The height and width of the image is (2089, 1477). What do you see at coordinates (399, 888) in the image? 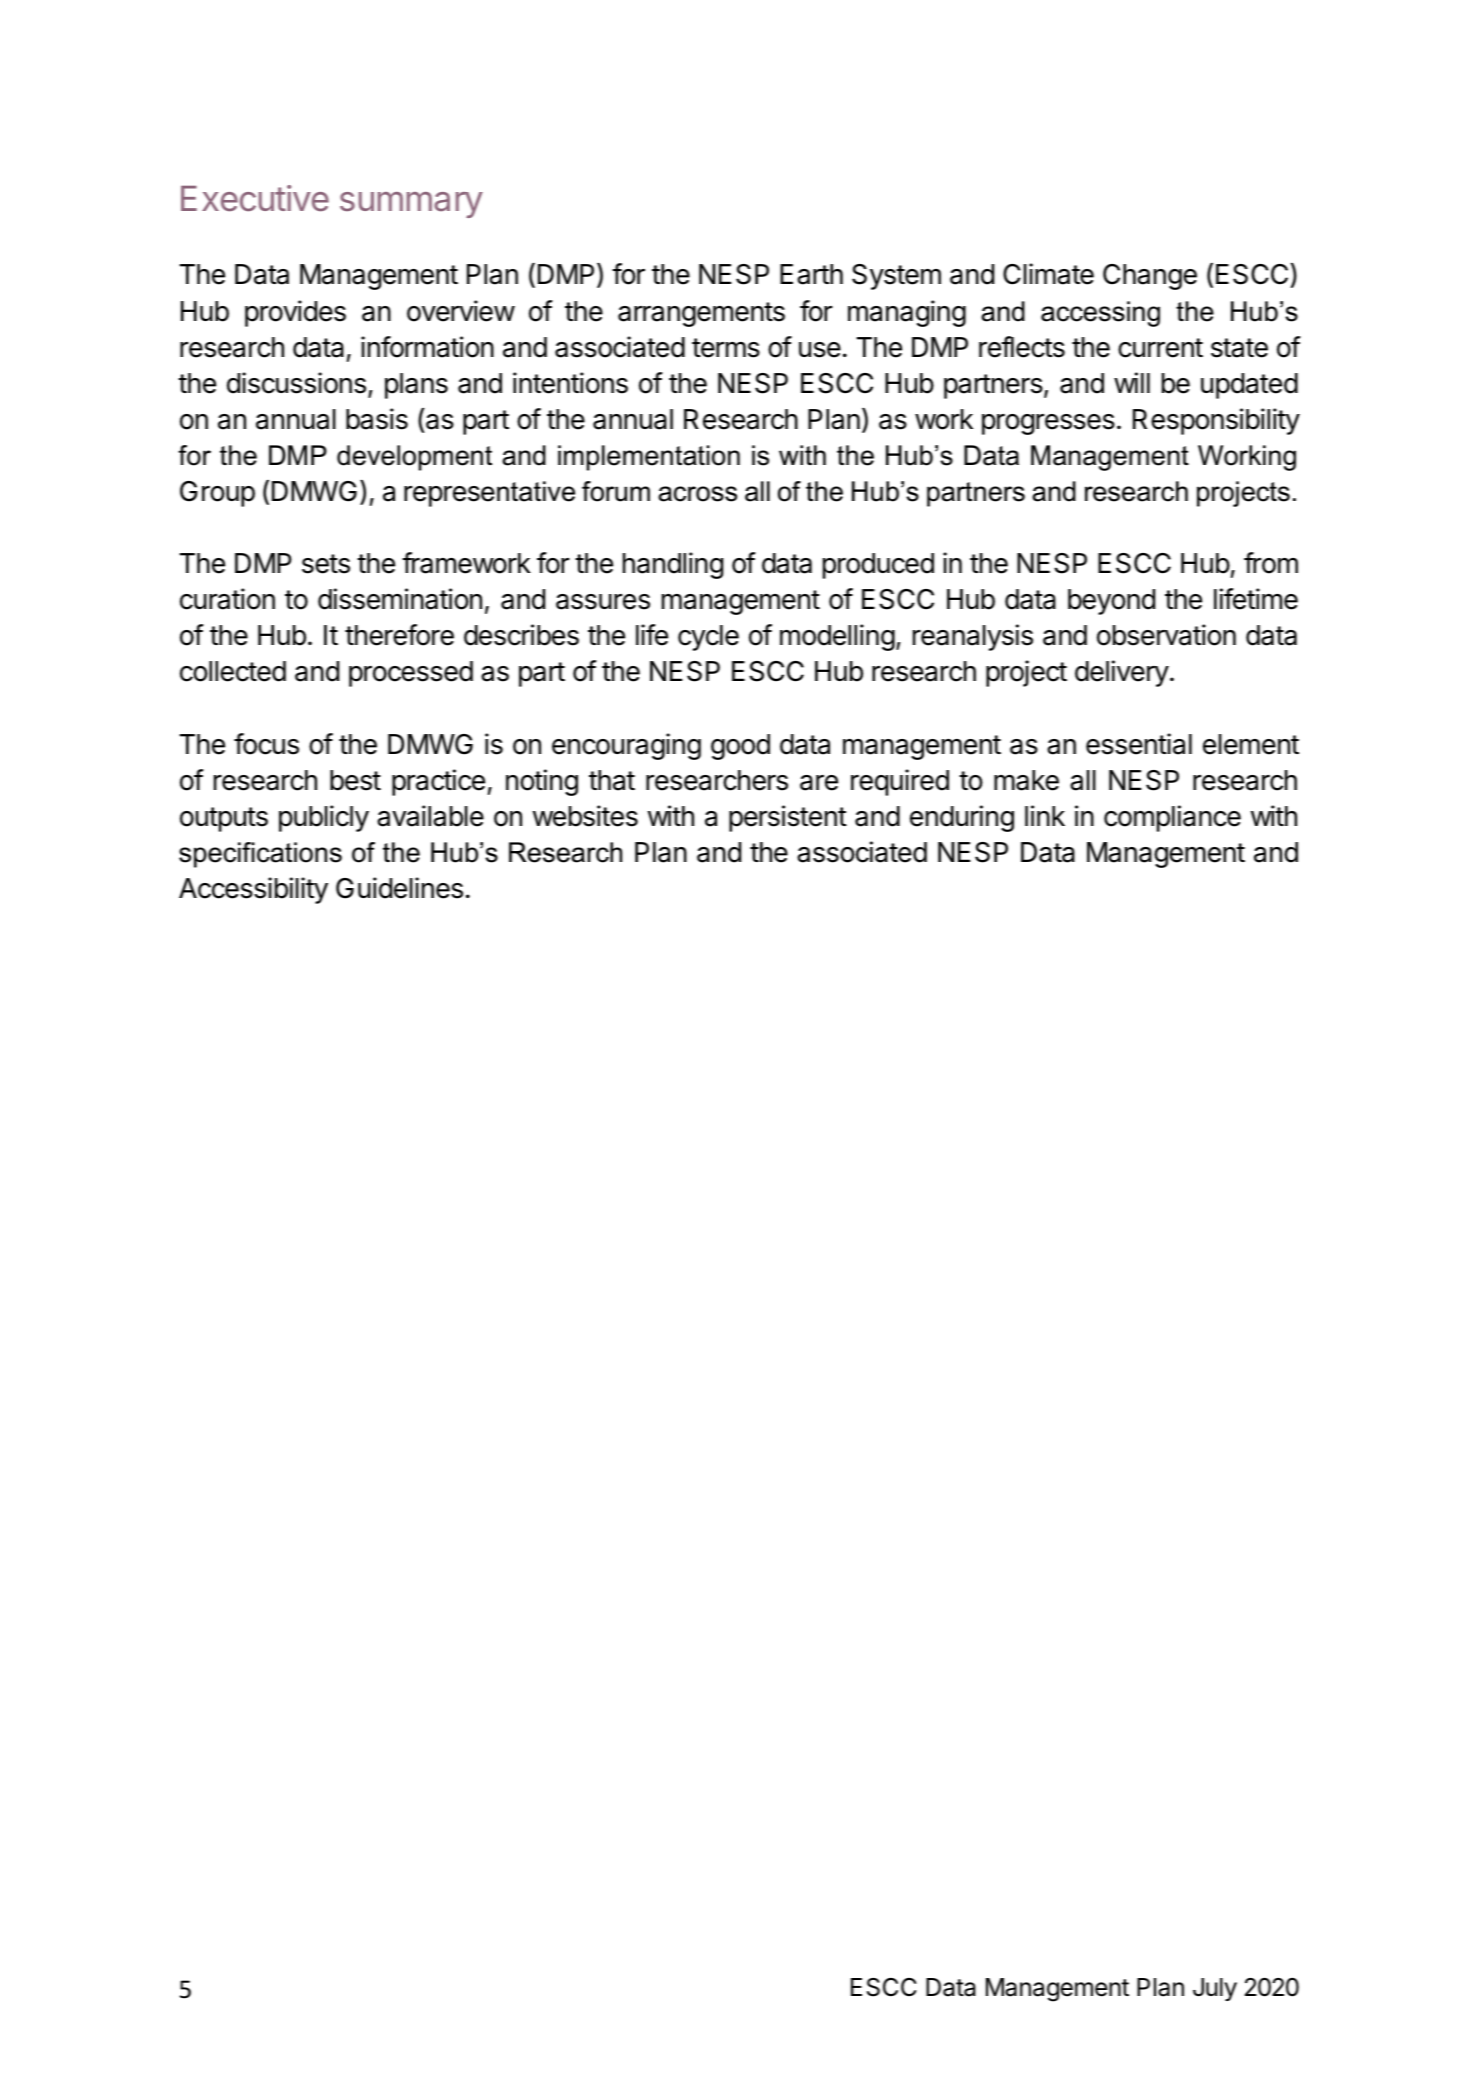
I see `Guidelines` at bounding box center [399, 888].
